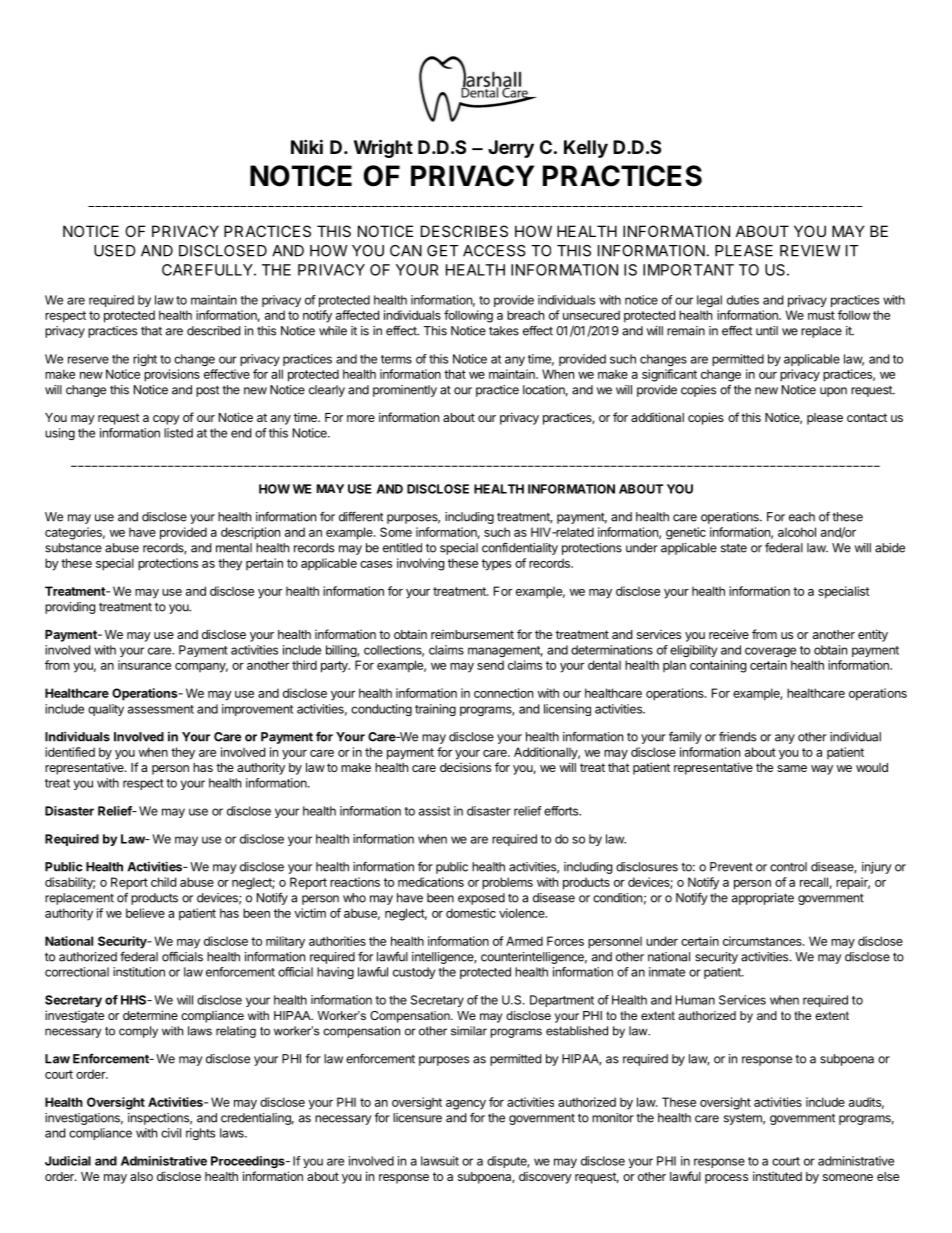 The width and height of the screenshot is (952, 1233). I want to click on coverage, so click(770, 652).
